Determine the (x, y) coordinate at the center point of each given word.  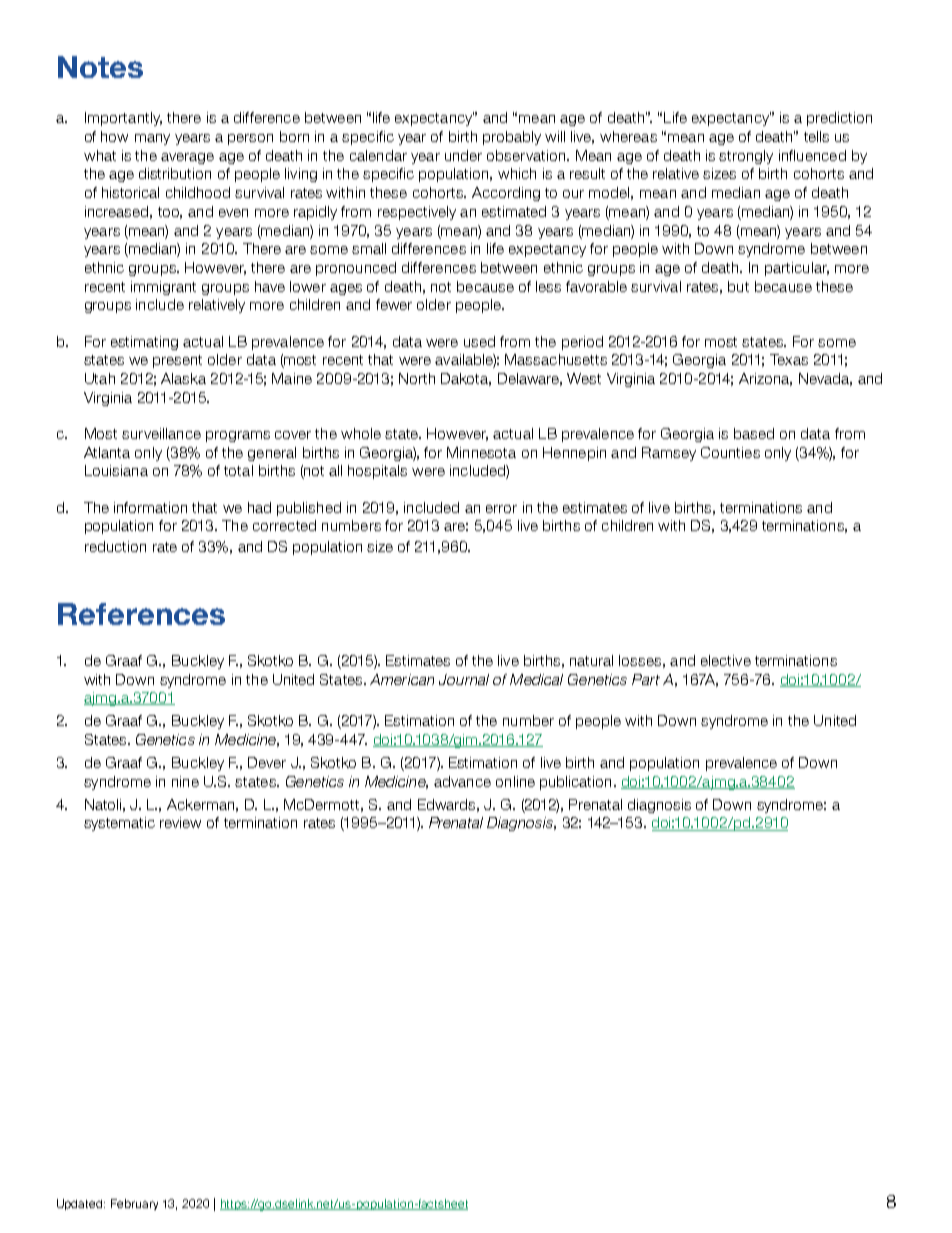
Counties (730, 452)
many (152, 139)
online (515, 781)
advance (462, 781)
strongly (746, 157)
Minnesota (481, 452)
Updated (81, 1204)
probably (512, 138)
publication (575, 783)
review (180, 822)
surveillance (161, 433)
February (134, 1204)
